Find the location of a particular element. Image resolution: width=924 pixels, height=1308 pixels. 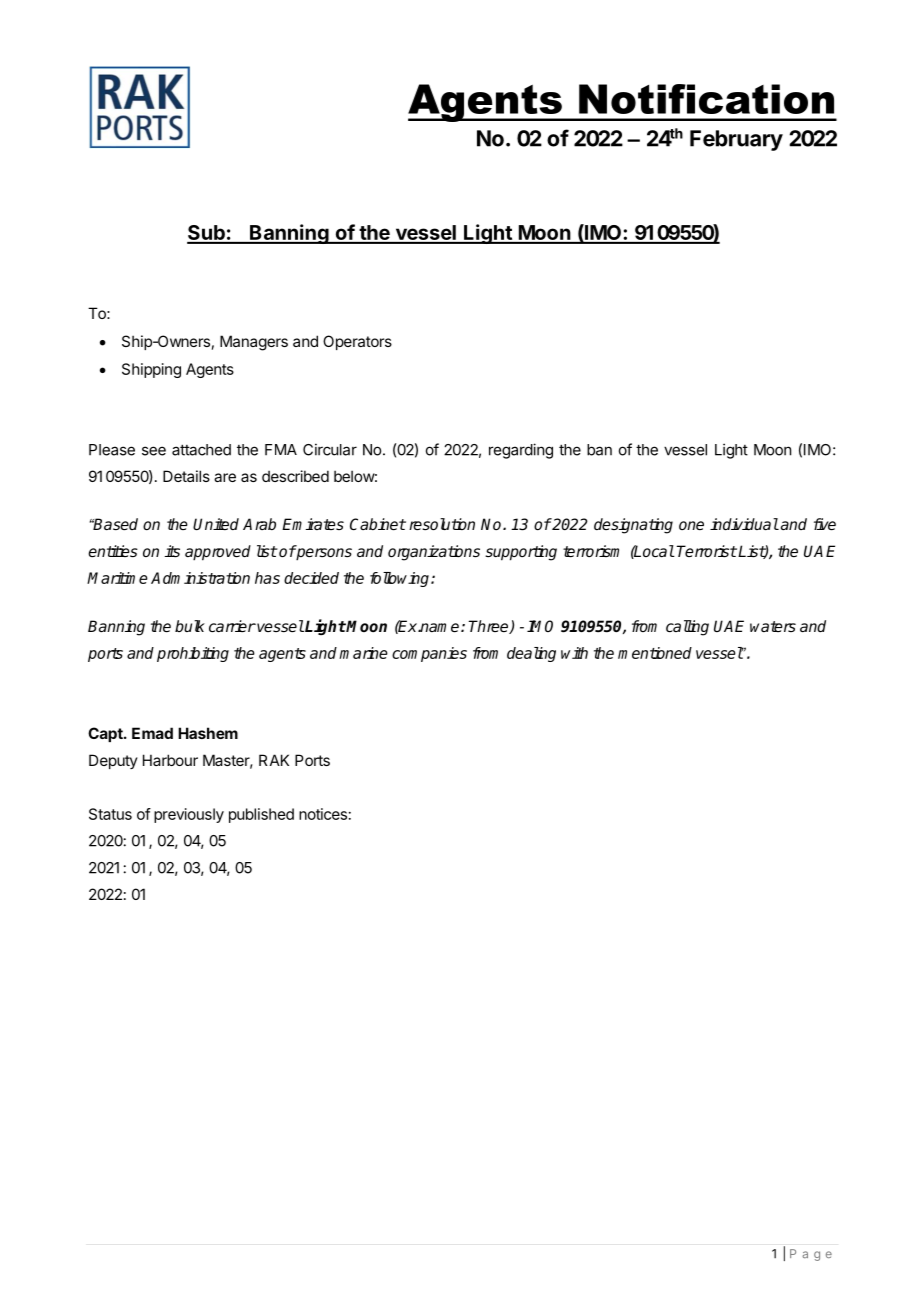

mentioned is located at coordinates (655, 653).
